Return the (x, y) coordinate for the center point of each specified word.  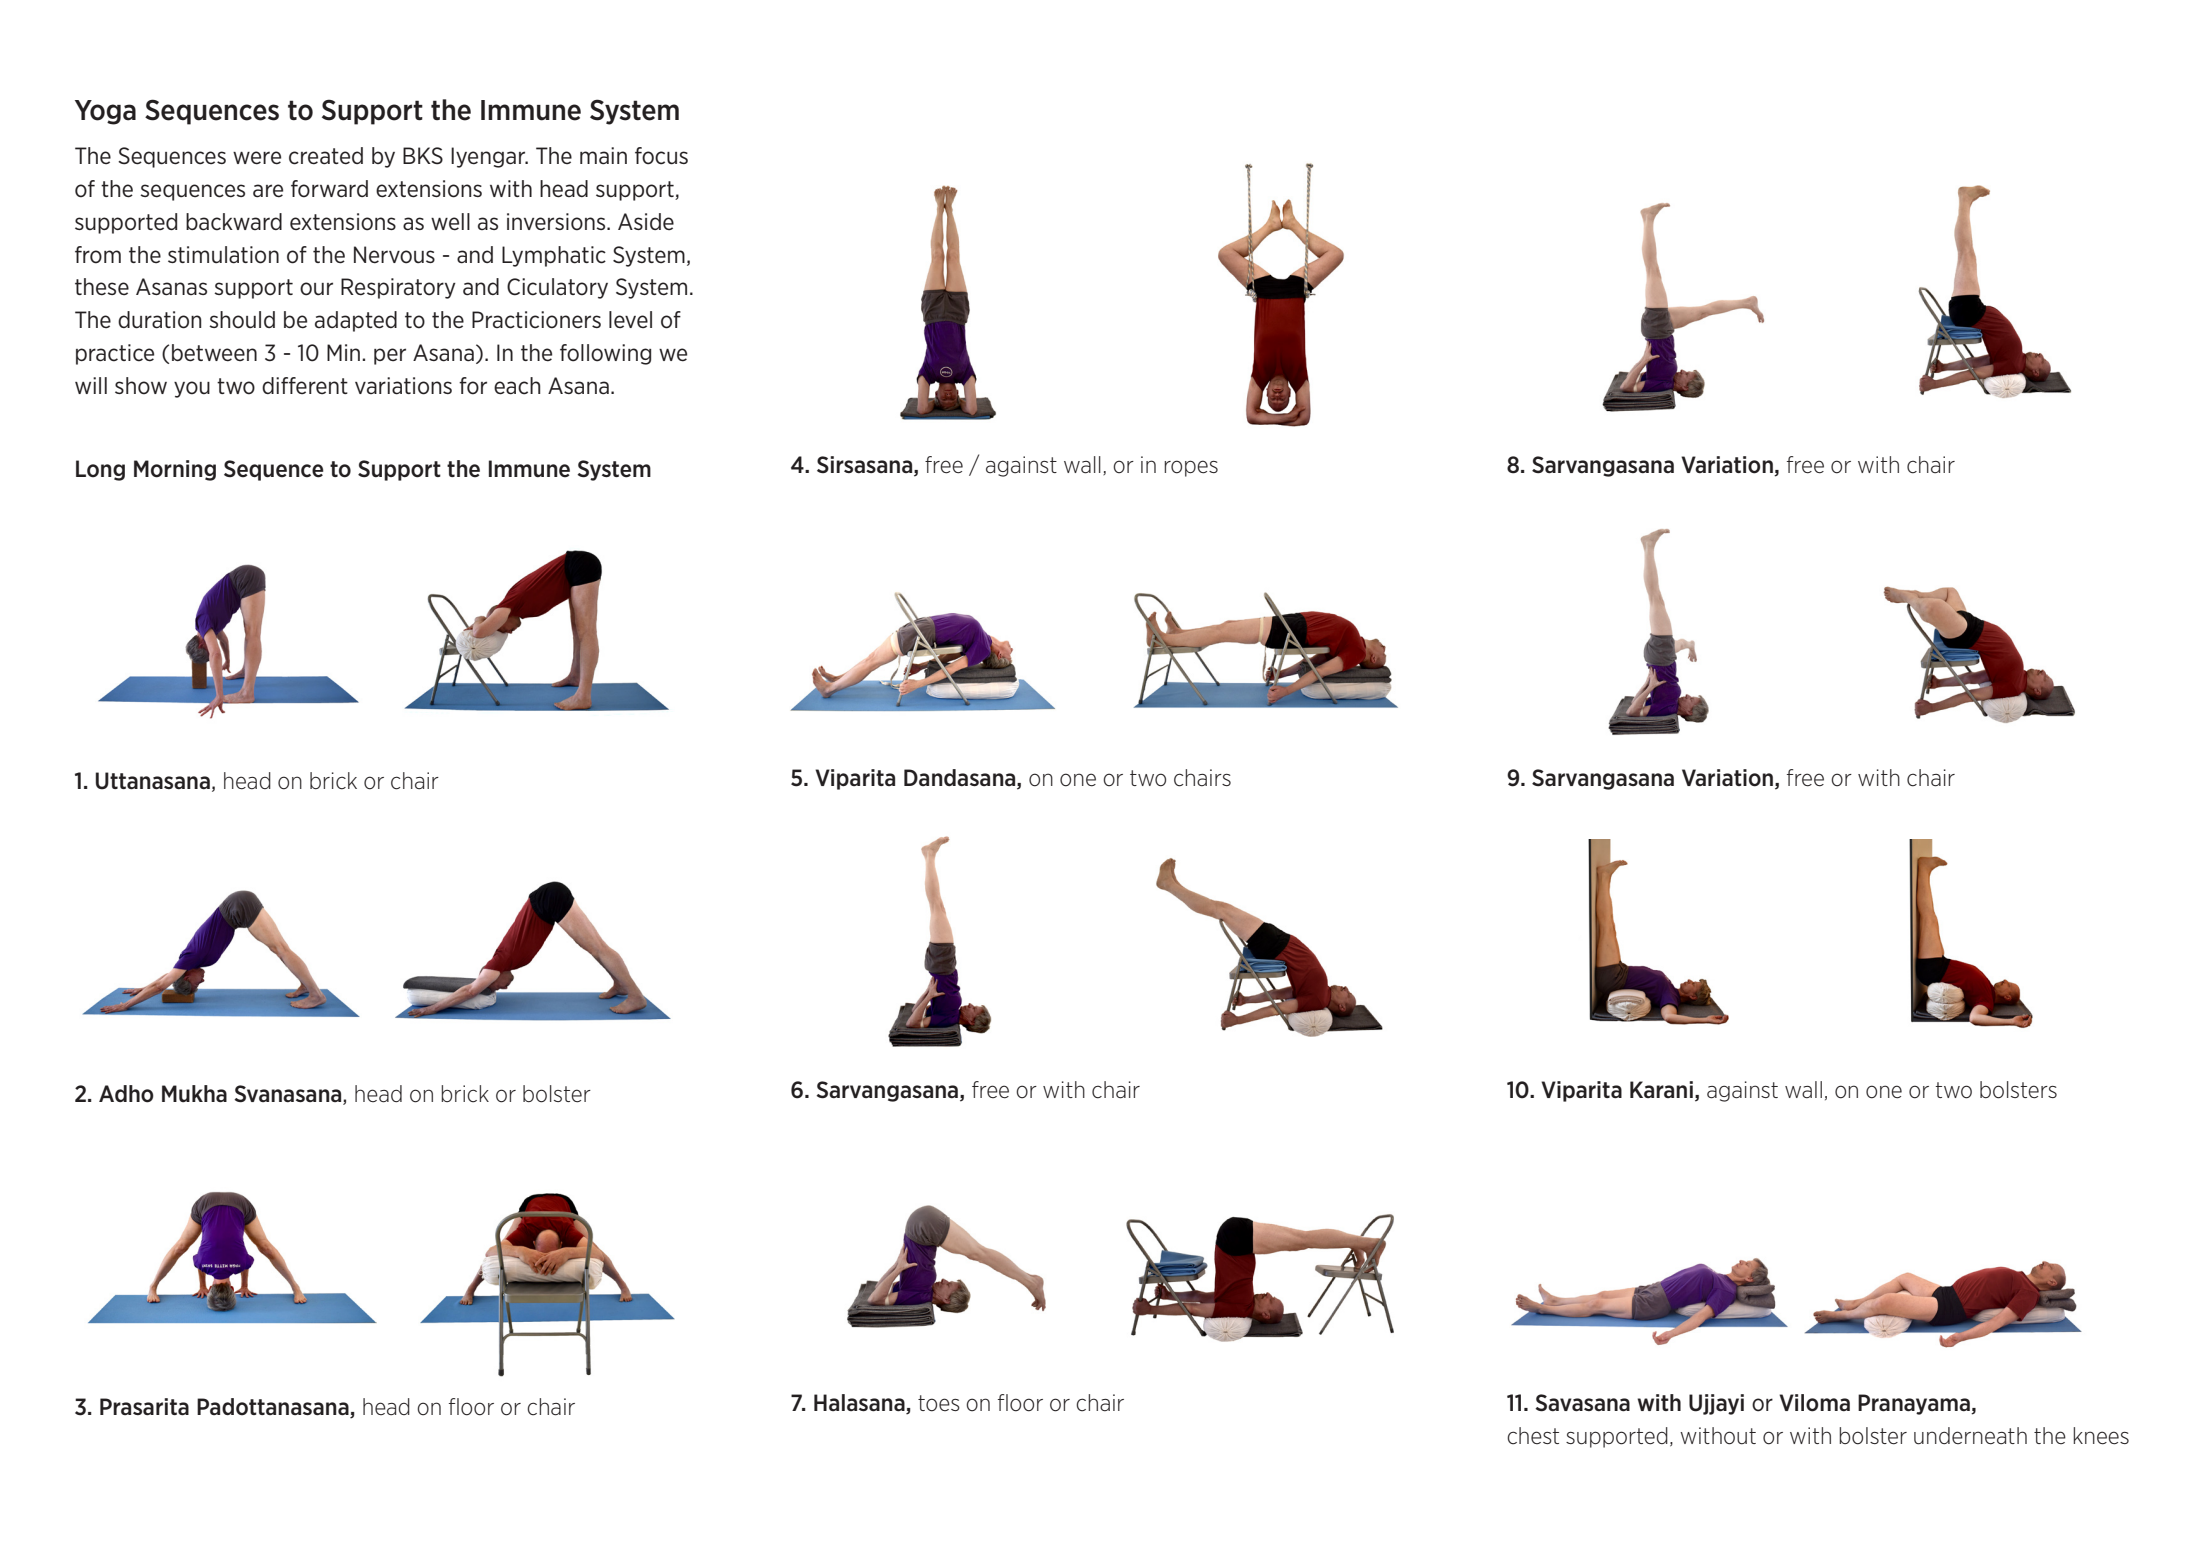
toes (939, 1403)
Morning (175, 470)
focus (661, 156)
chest (1533, 1436)
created (326, 156)
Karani (1661, 1089)
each (517, 386)
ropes (1191, 468)
